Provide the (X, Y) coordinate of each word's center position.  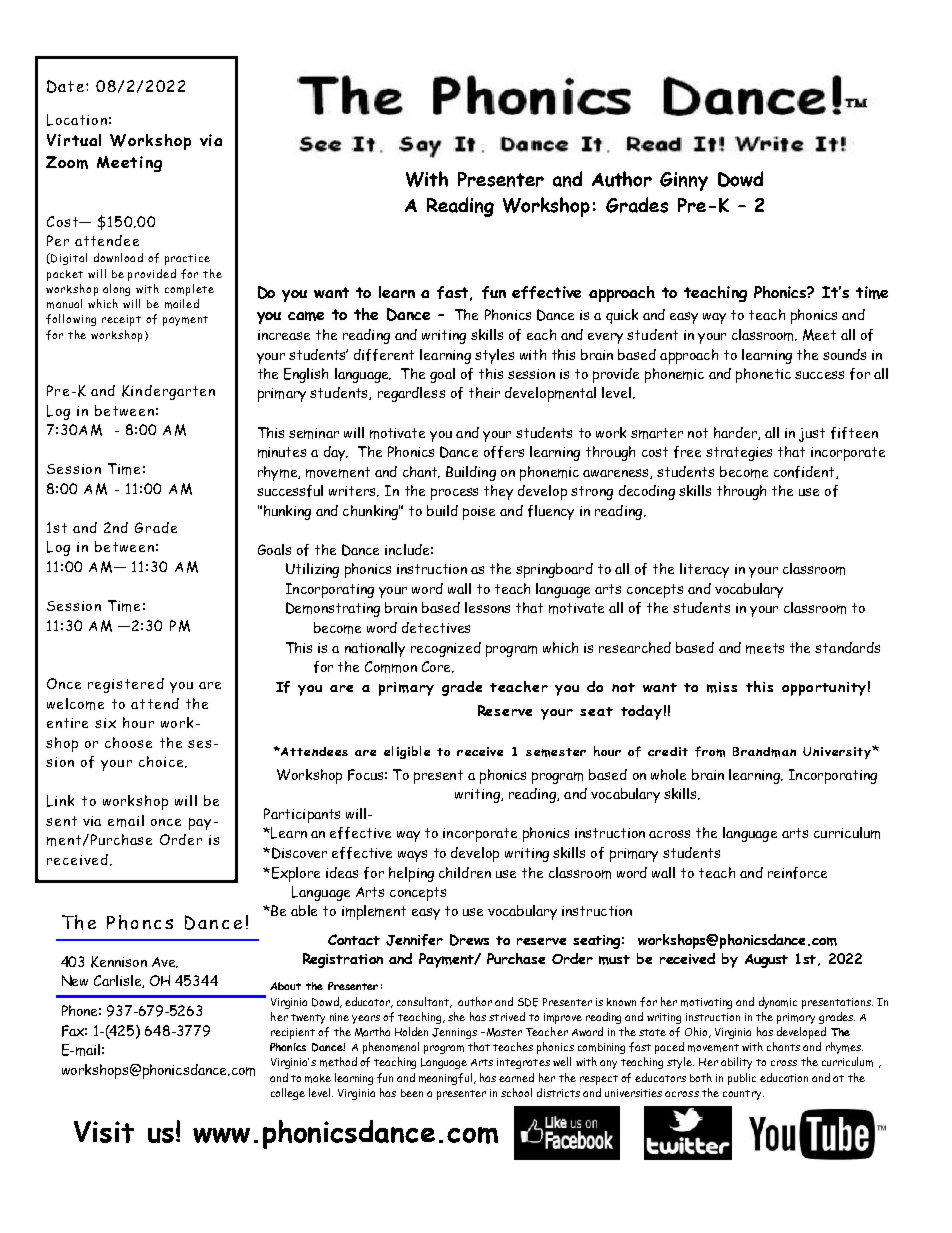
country (743, 1095)
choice (162, 762)
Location (77, 120)
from (710, 751)
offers (504, 452)
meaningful (447, 1079)
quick (622, 316)
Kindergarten (168, 392)
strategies (739, 454)
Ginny (684, 181)
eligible (407, 752)
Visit (104, 1132)
